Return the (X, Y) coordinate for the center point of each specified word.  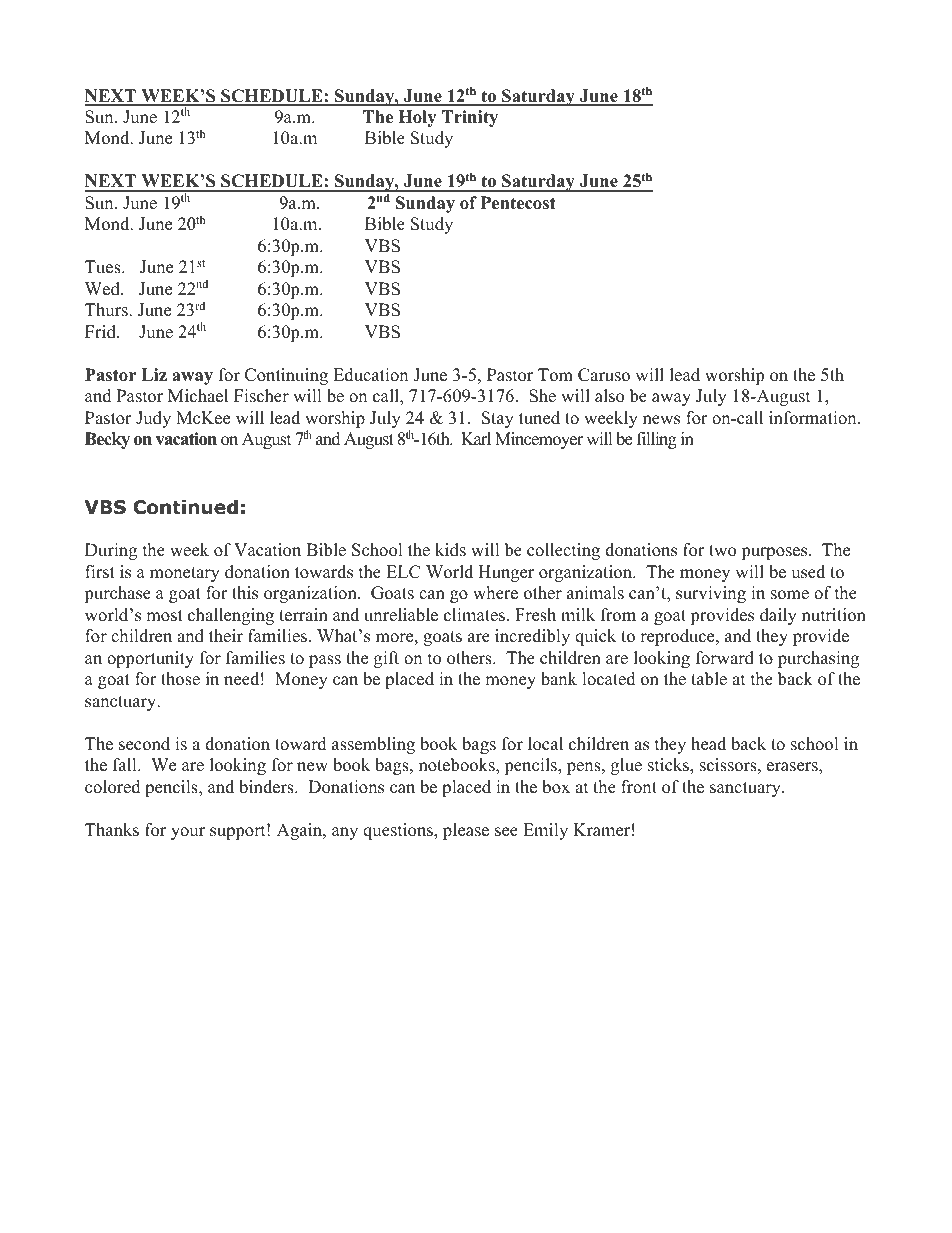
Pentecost (518, 203)
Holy (417, 118)
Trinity (470, 118)
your (188, 833)
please (466, 831)
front (639, 787)
